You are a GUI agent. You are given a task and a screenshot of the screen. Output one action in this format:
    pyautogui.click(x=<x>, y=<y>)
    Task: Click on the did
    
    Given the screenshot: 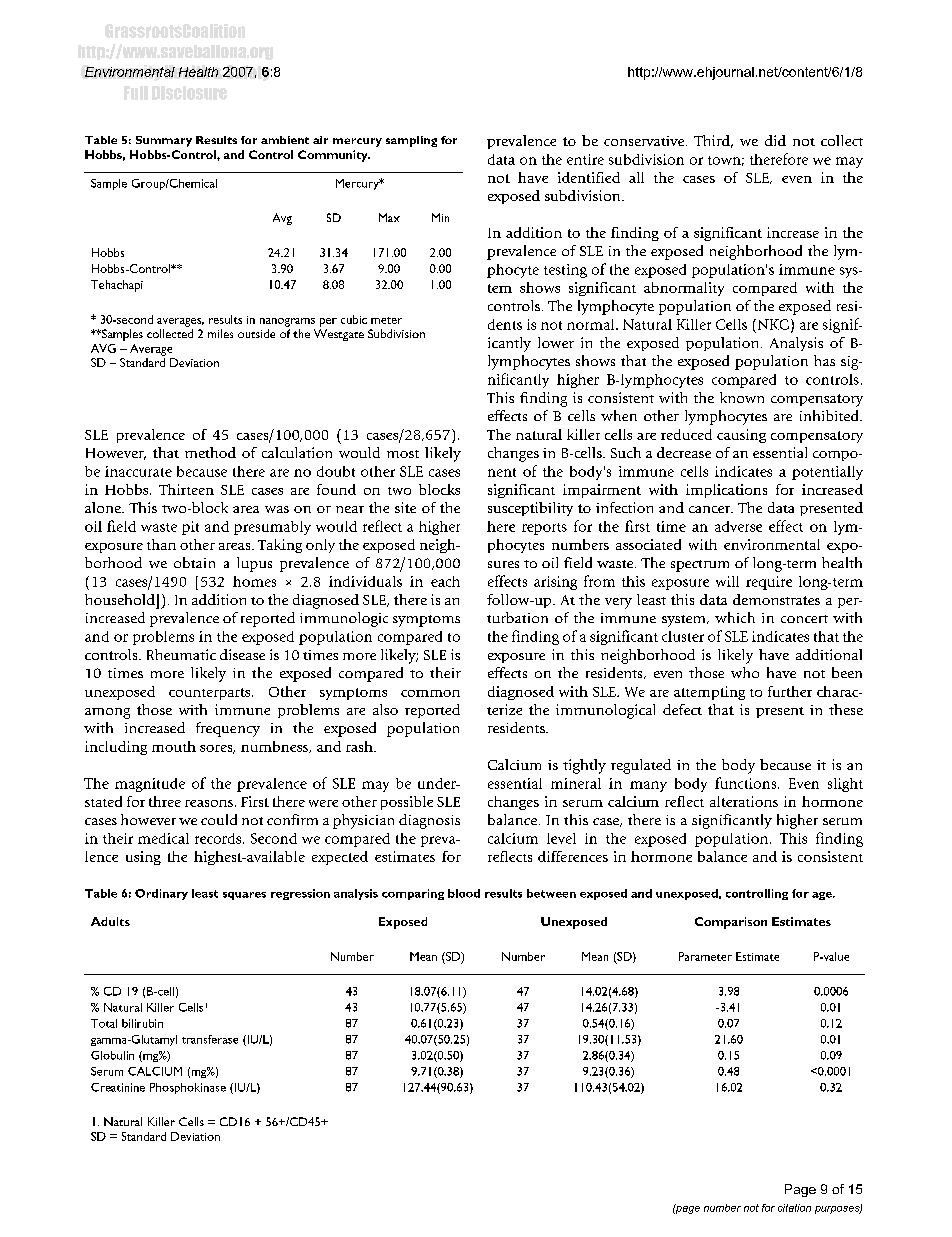 What is the action you would take?
    pyautogui.click(x=775, y=140)
